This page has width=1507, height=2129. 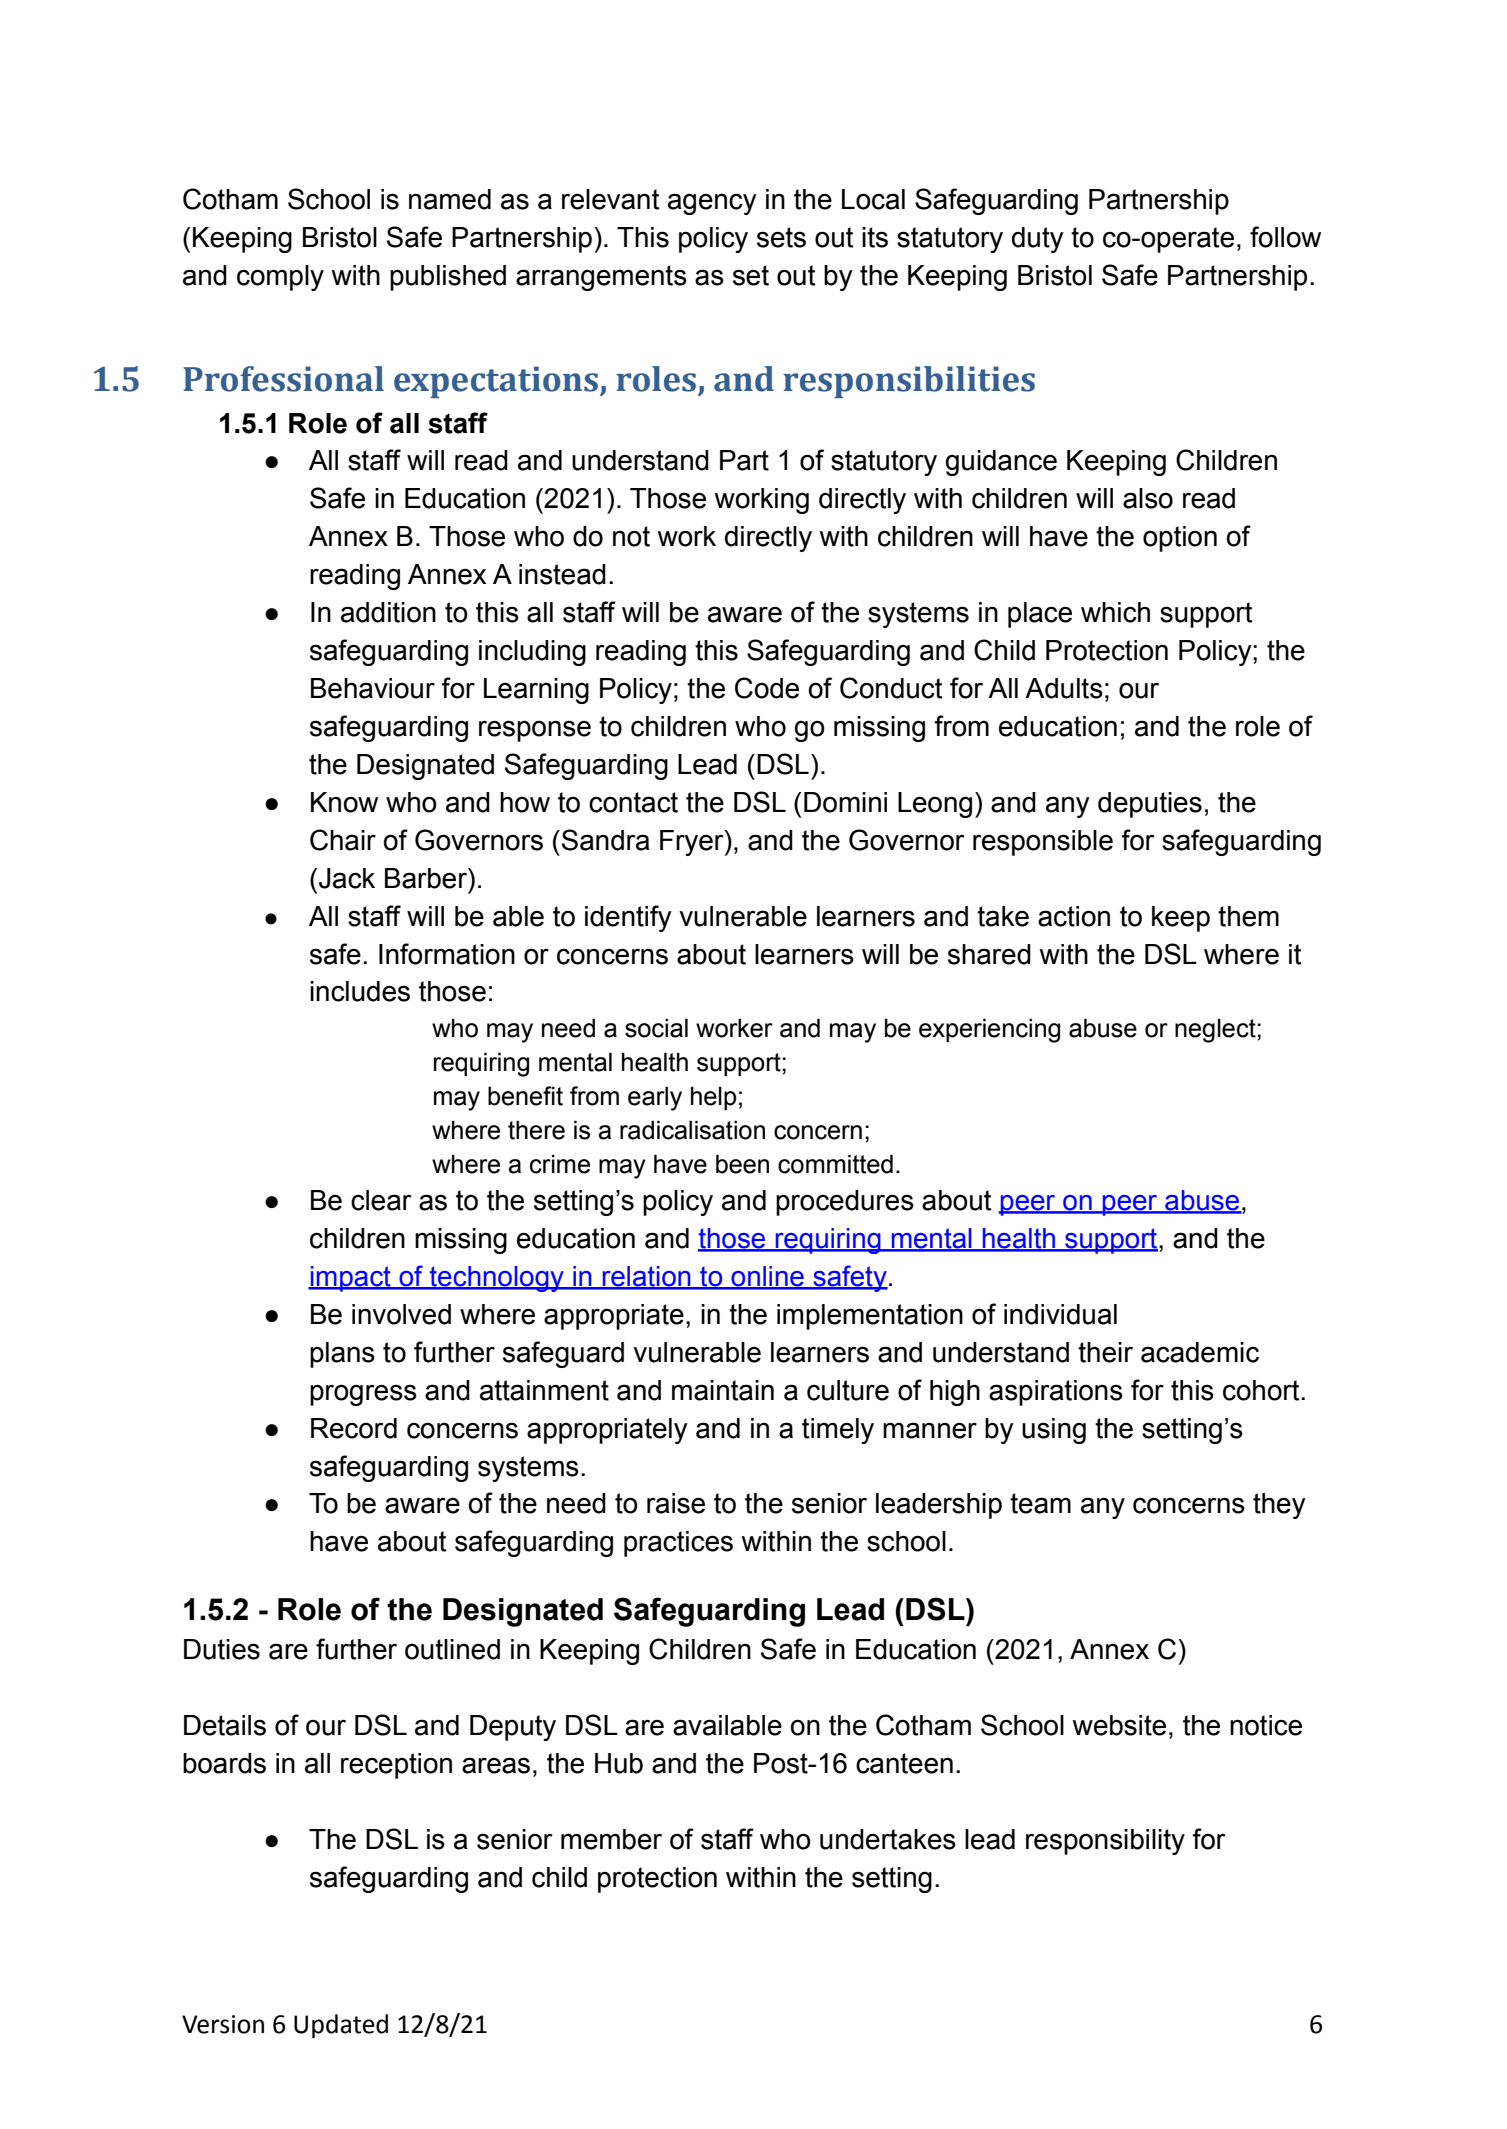 What do you see at coordinates (360, 991) in the page?
I see `includes` at bounding box center [360, 991].
